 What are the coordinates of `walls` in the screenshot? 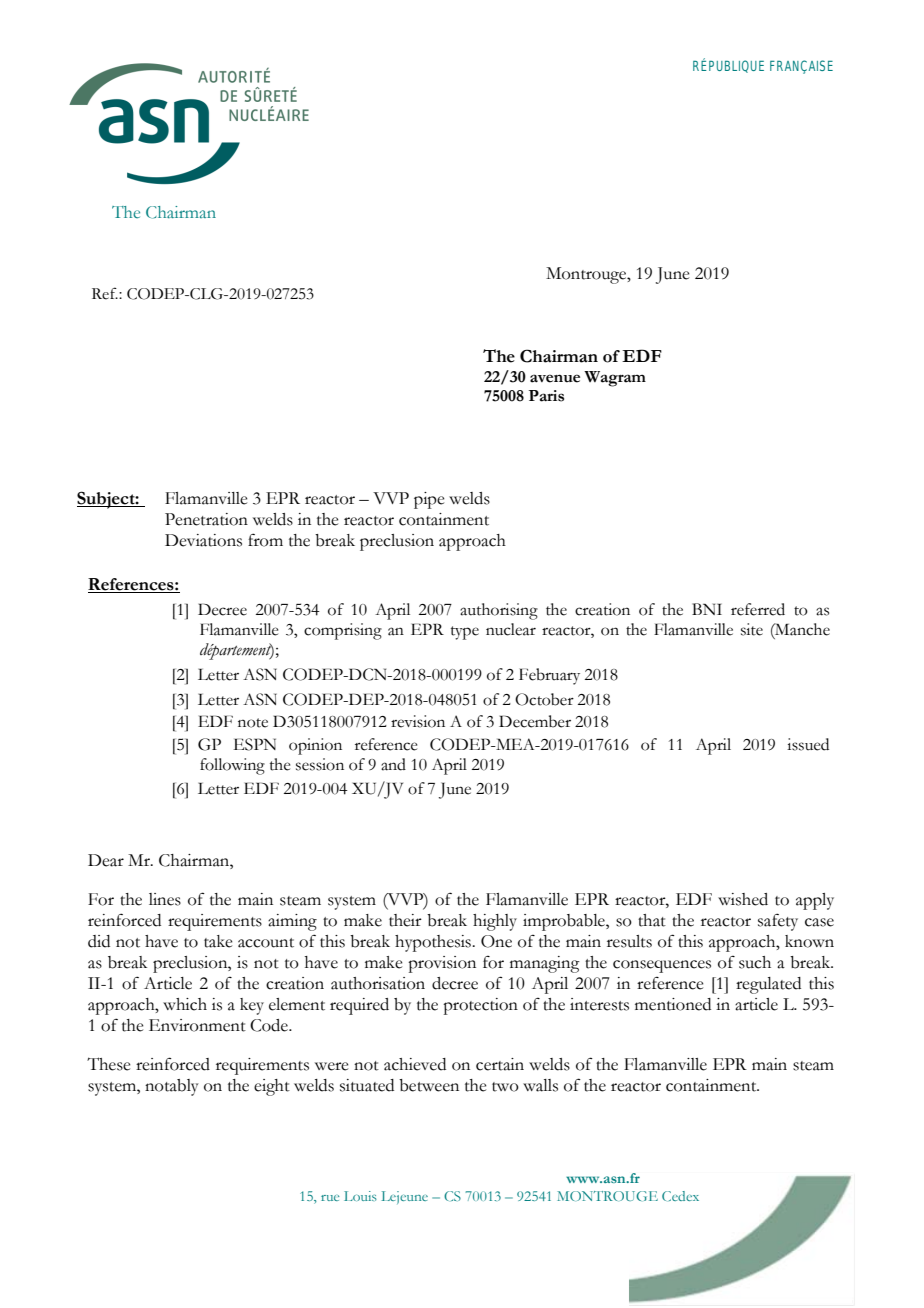 It's located at (540, 1085).
